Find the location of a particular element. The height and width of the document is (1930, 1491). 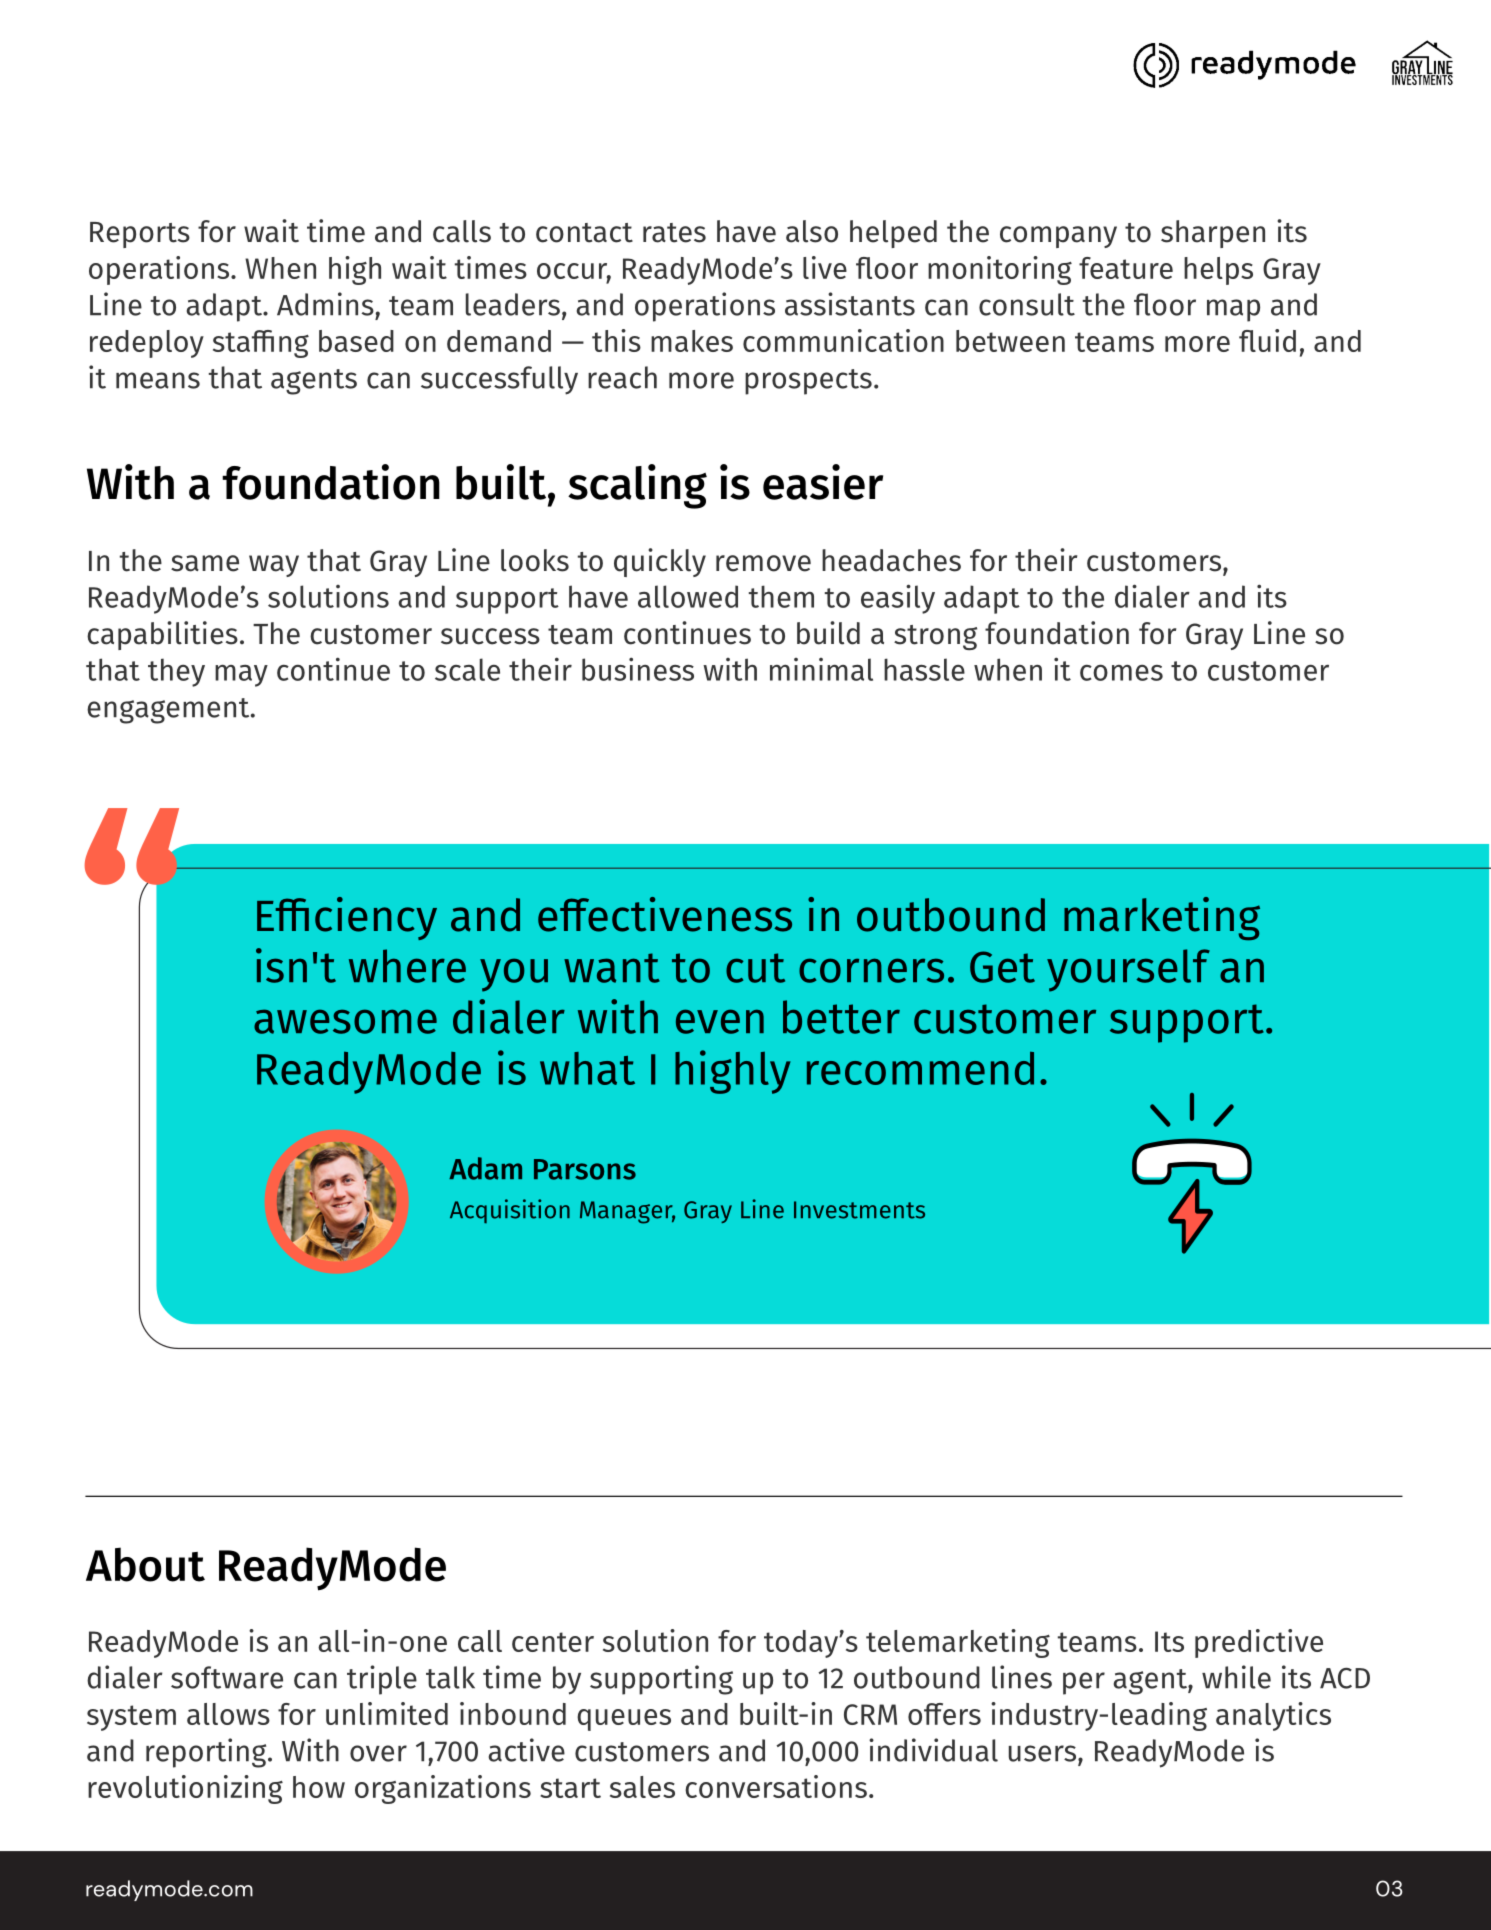

conversations is located at coordinates (776, 1786).
